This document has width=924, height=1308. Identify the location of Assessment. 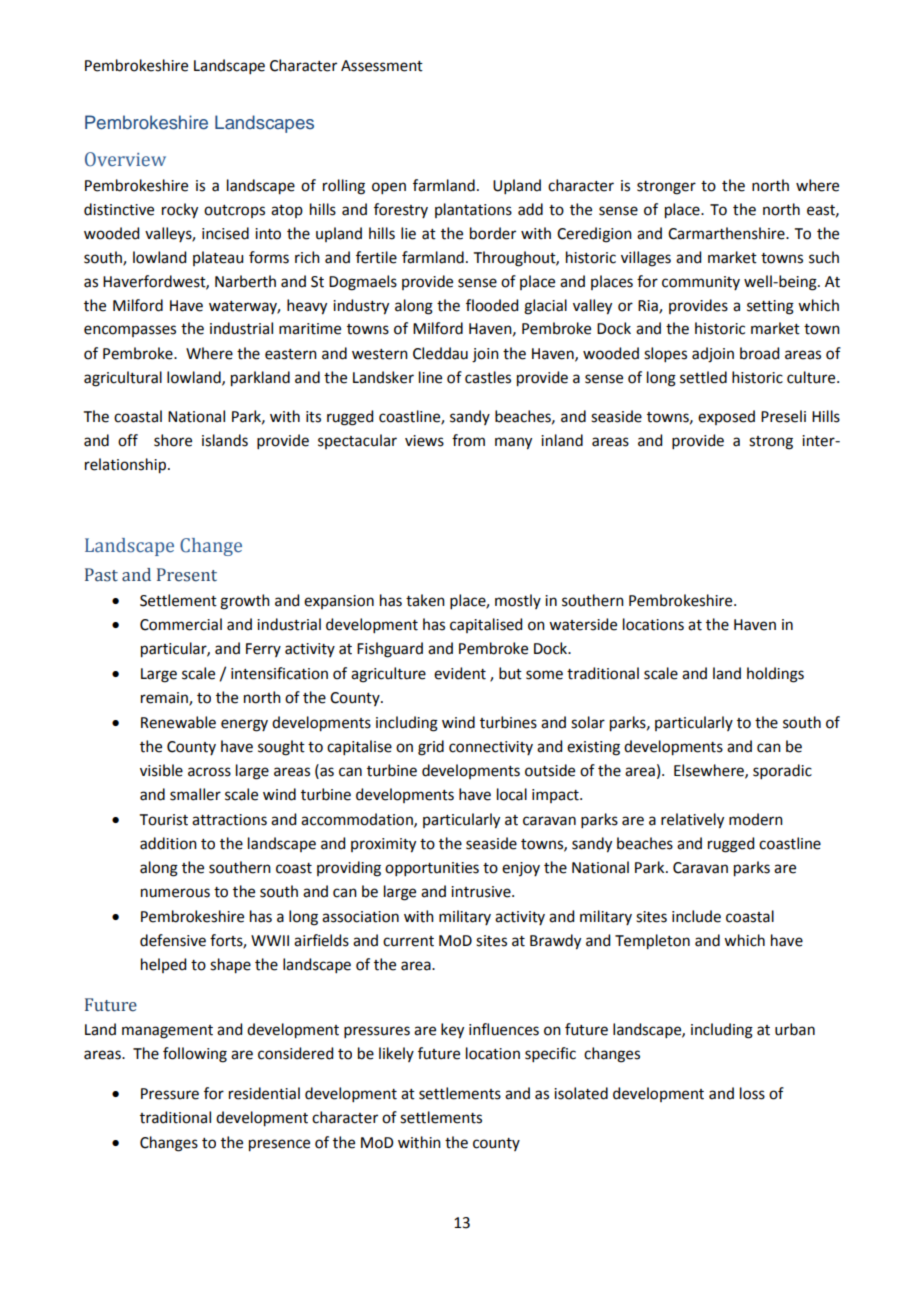
(382, 66).
